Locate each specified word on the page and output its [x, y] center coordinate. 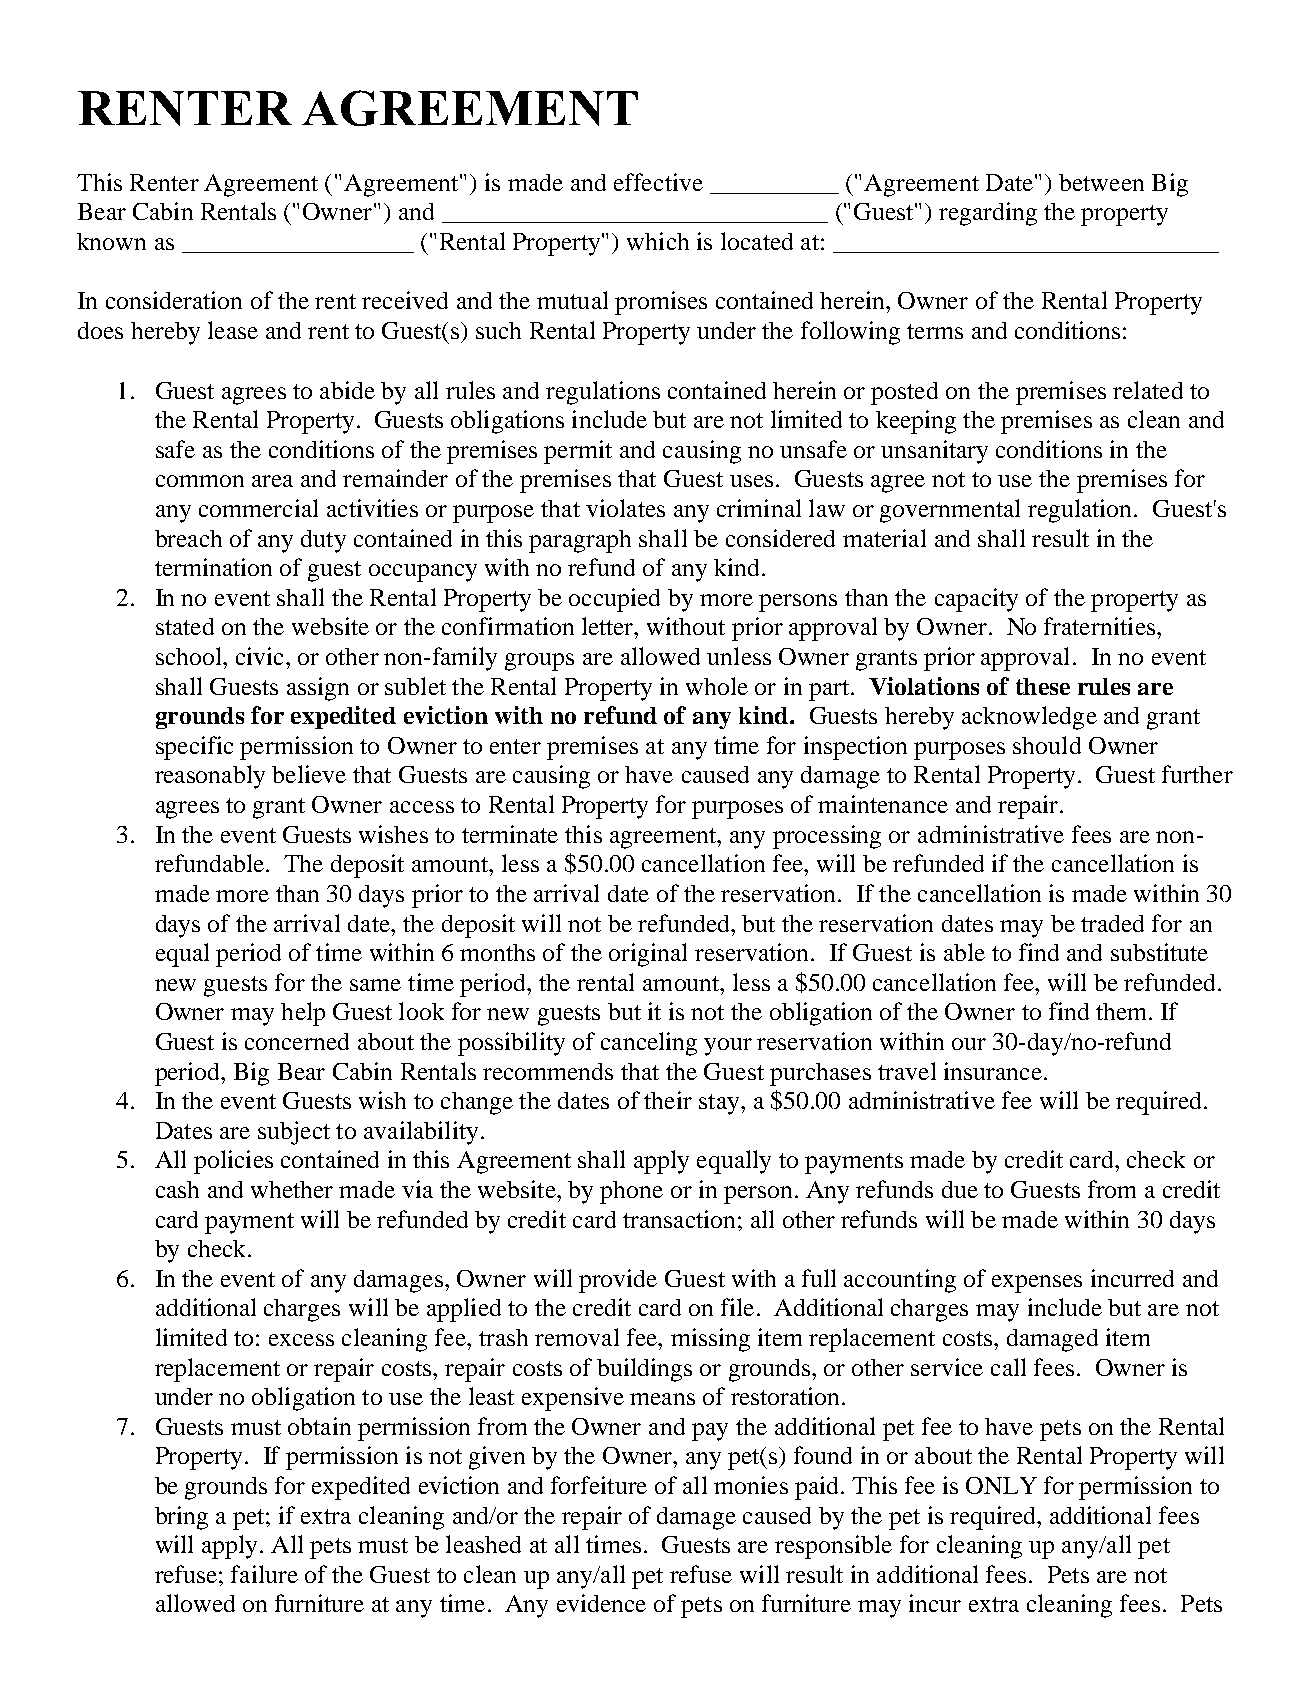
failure [264, 1574]
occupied [614, 600]
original [648, 955]
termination [213, 567]
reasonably [210, 777]
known [111, 241]
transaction [679, 1219]
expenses [1037, 1284]
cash [177, 1189]
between [1101, 182]
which [658, 241]
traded [1112, 923]
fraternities [1099, 626]
